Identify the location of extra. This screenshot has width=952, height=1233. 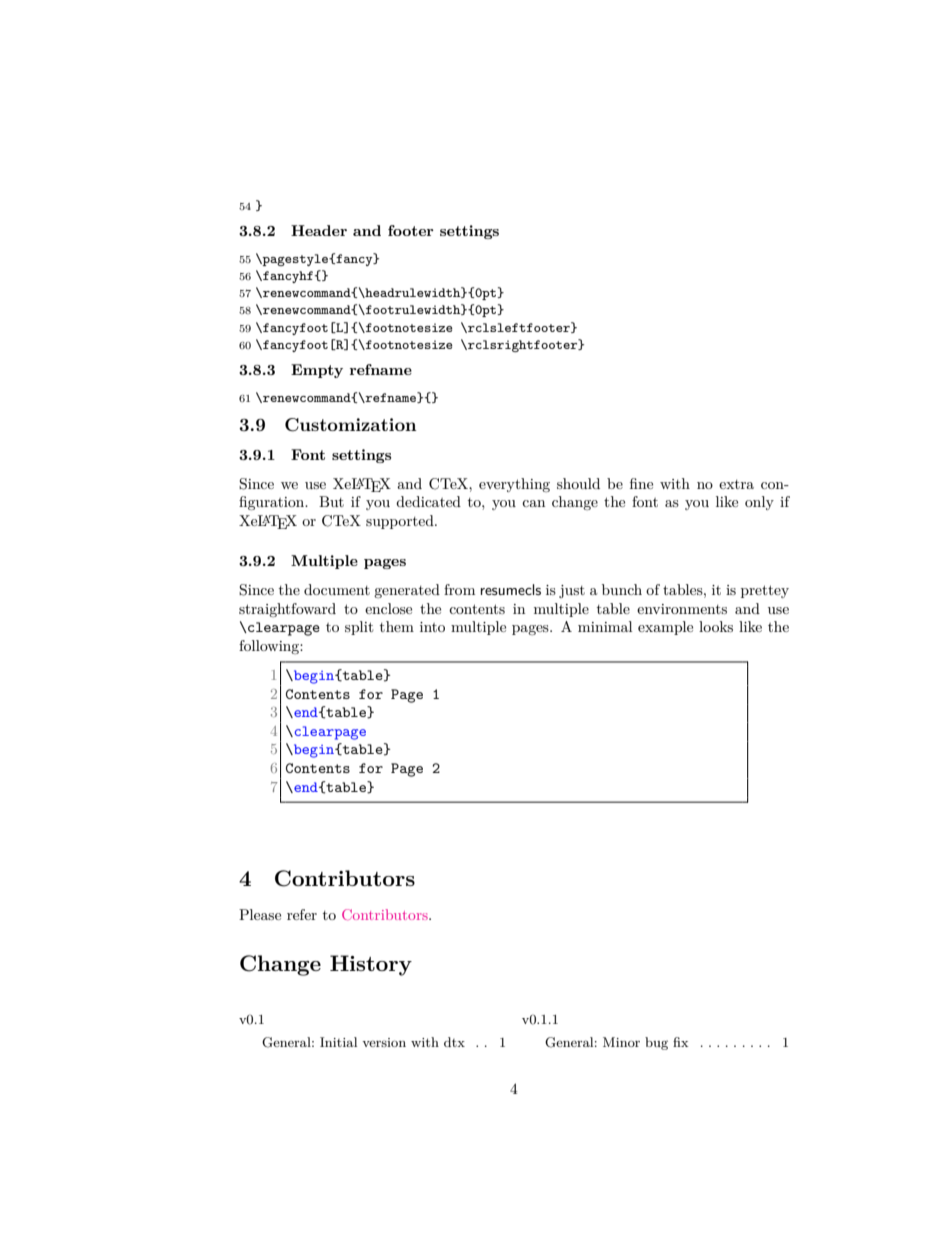
(736, 484).
